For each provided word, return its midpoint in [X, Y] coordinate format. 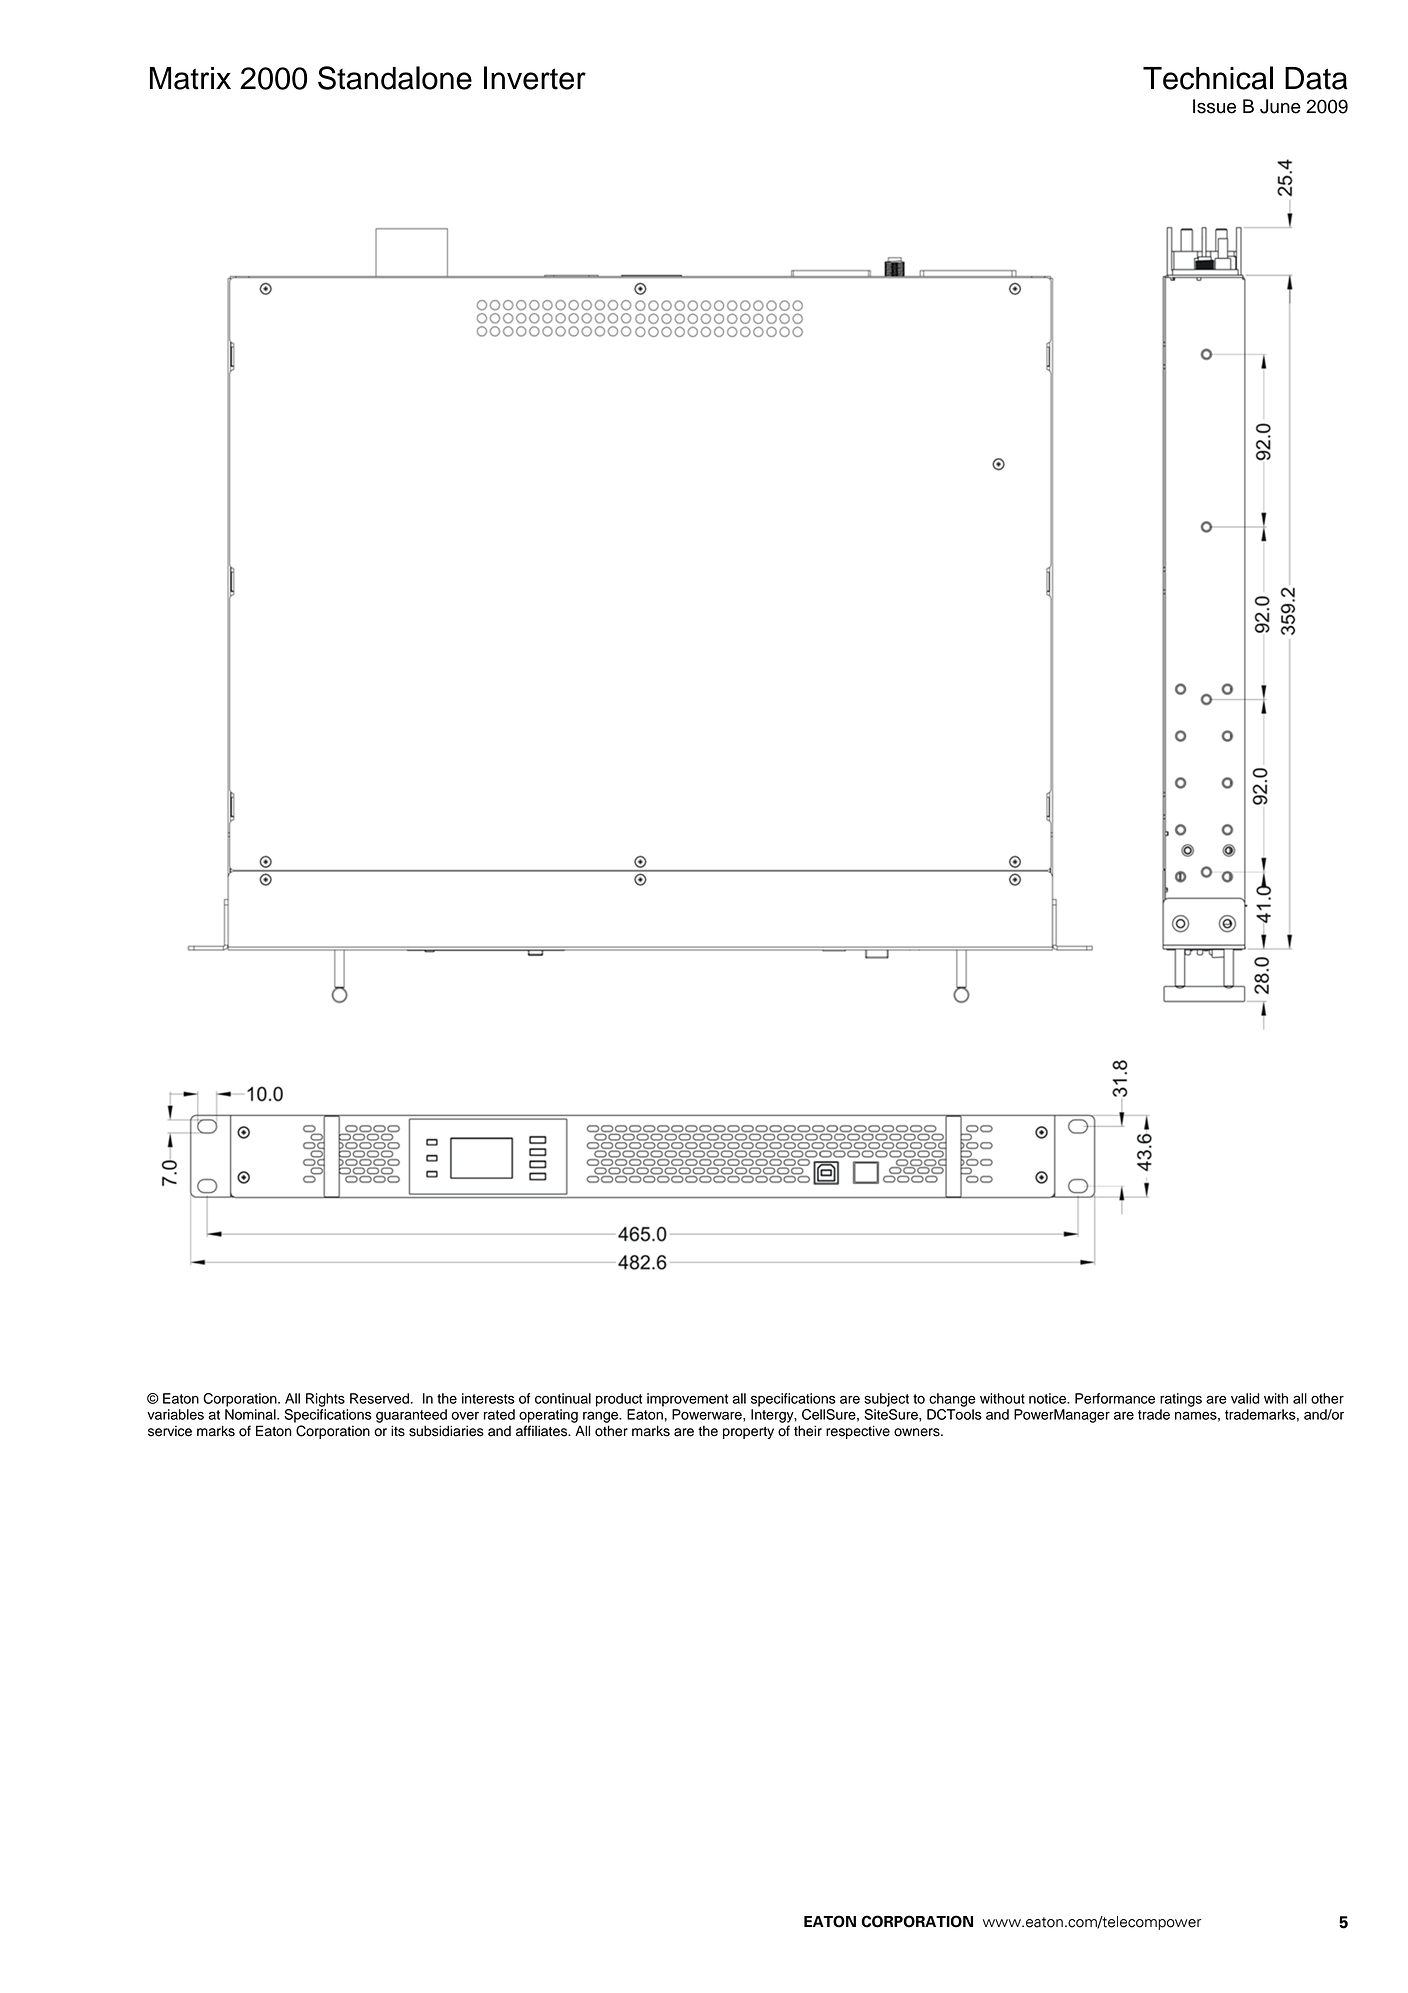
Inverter [535, 78]
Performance [1115, 1398]
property [748, 1432]
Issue [1214, 106]
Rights [325, 1400]
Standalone [395, 78]
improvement [687, 1400]
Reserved [379, 1398]
